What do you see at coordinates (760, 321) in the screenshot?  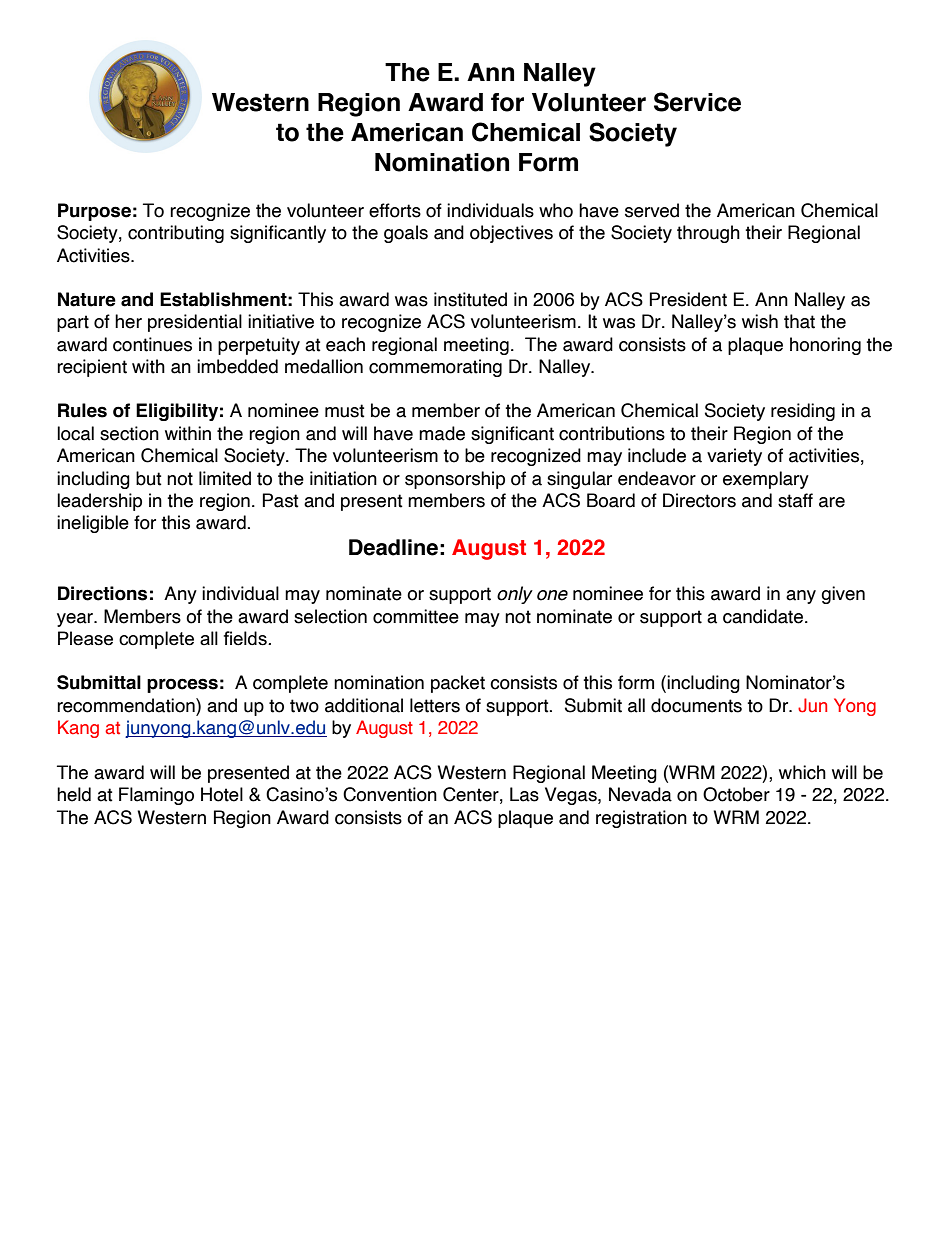 I see `wish` at bounding box center [760, 321].
